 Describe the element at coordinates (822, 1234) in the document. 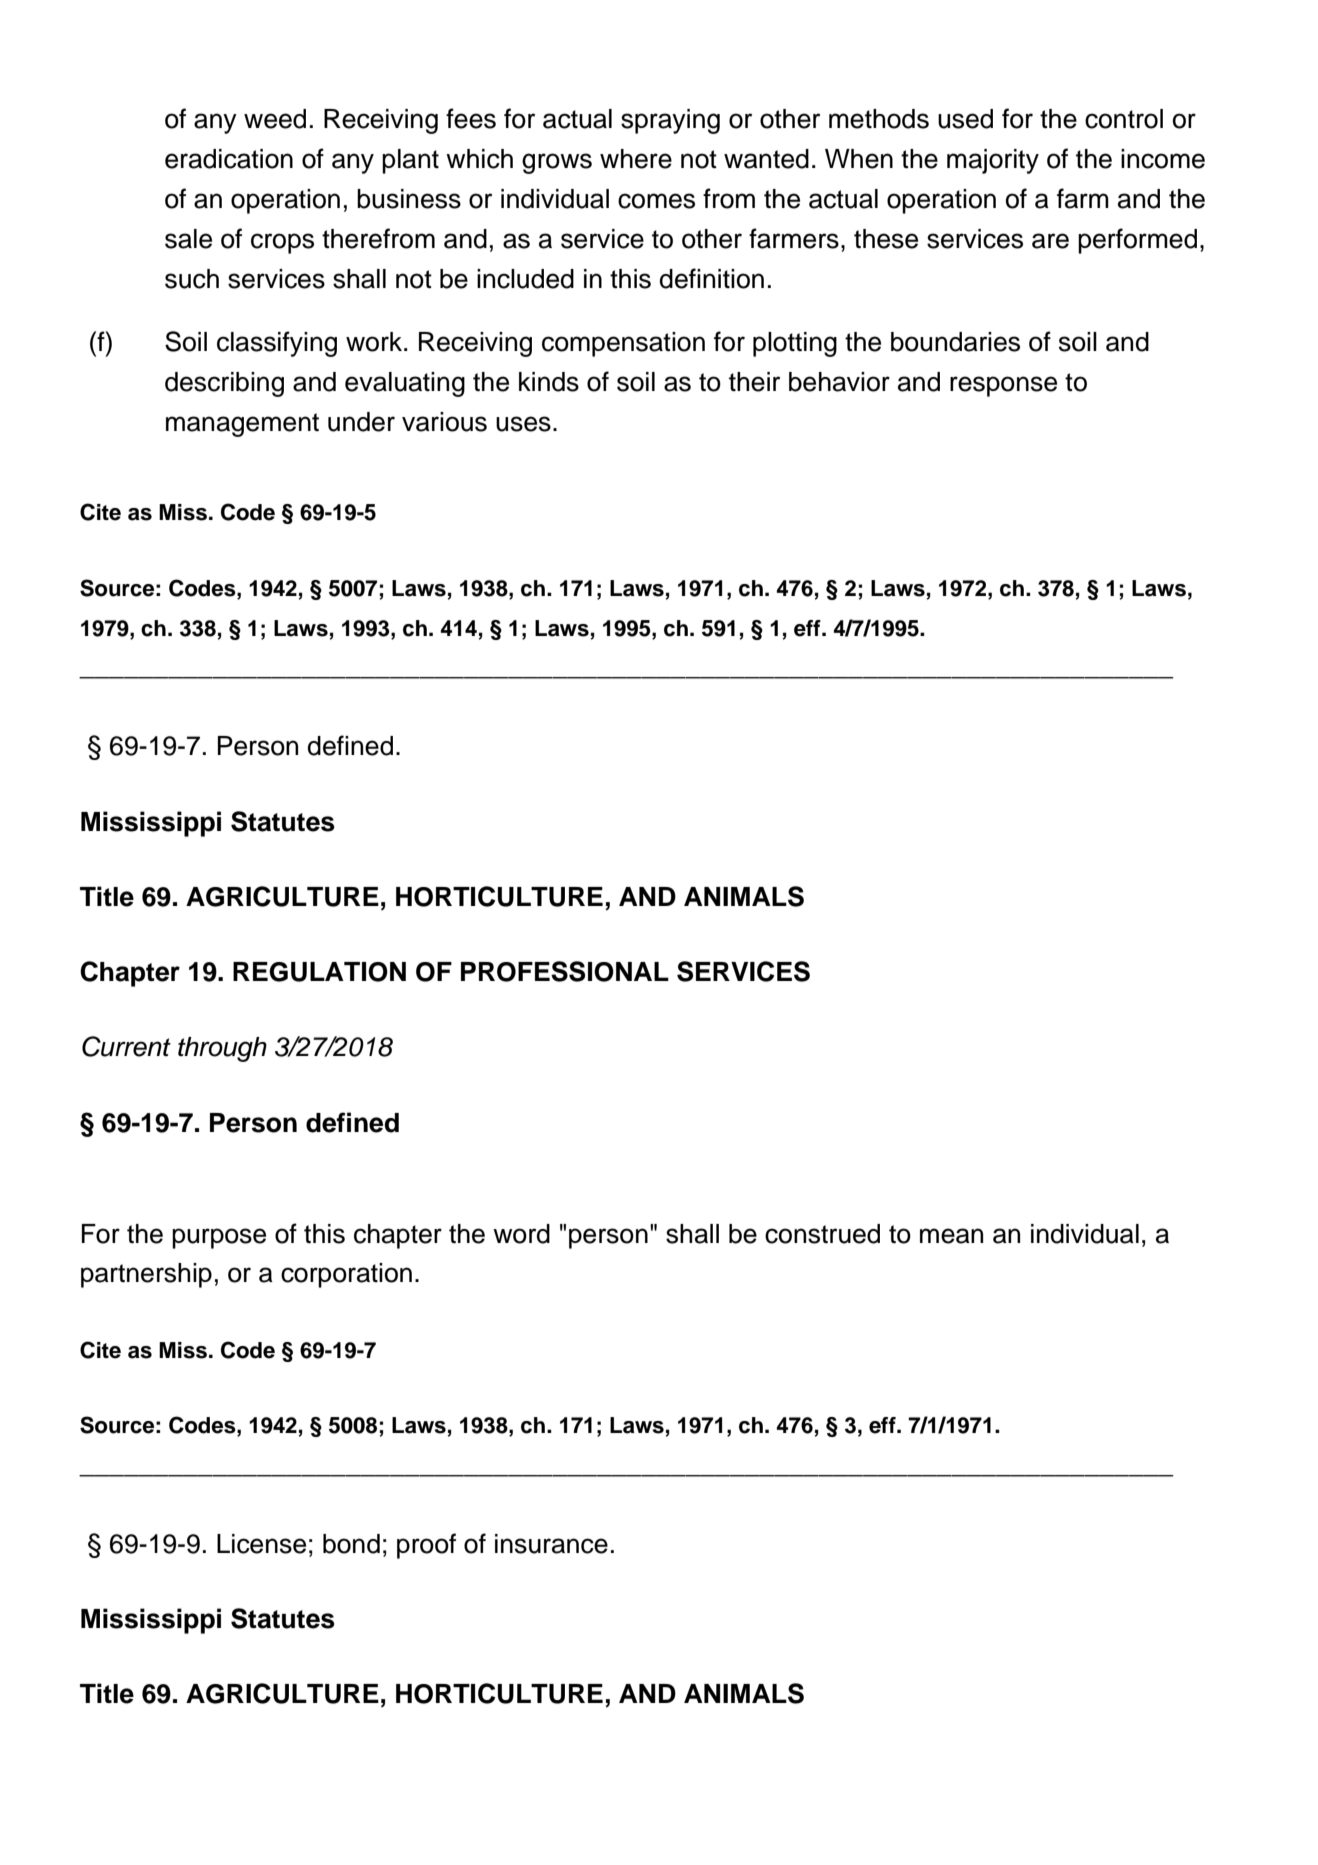

I see `construed` at that location.
